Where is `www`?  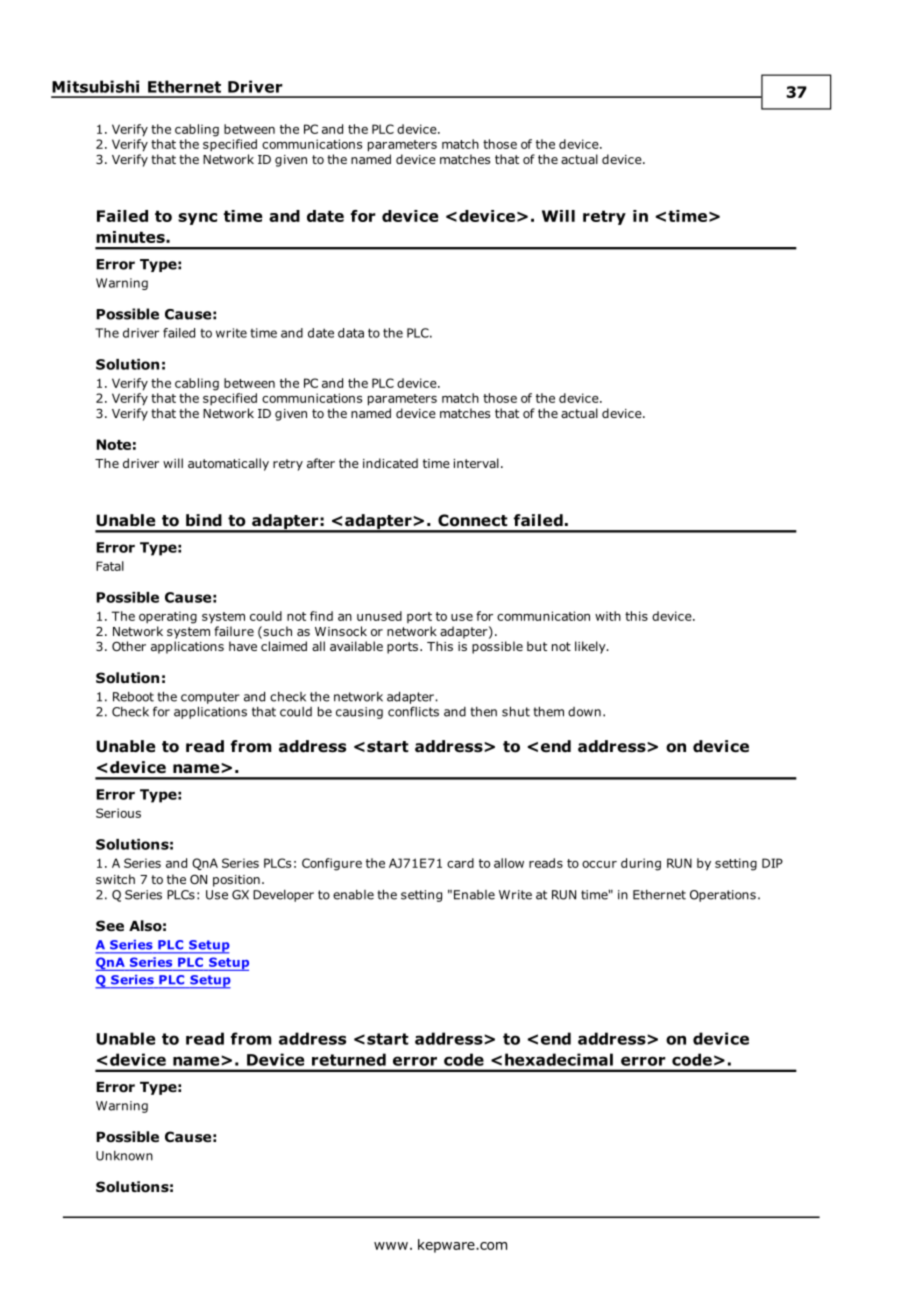
www is located at coordinates (391, 1246).
